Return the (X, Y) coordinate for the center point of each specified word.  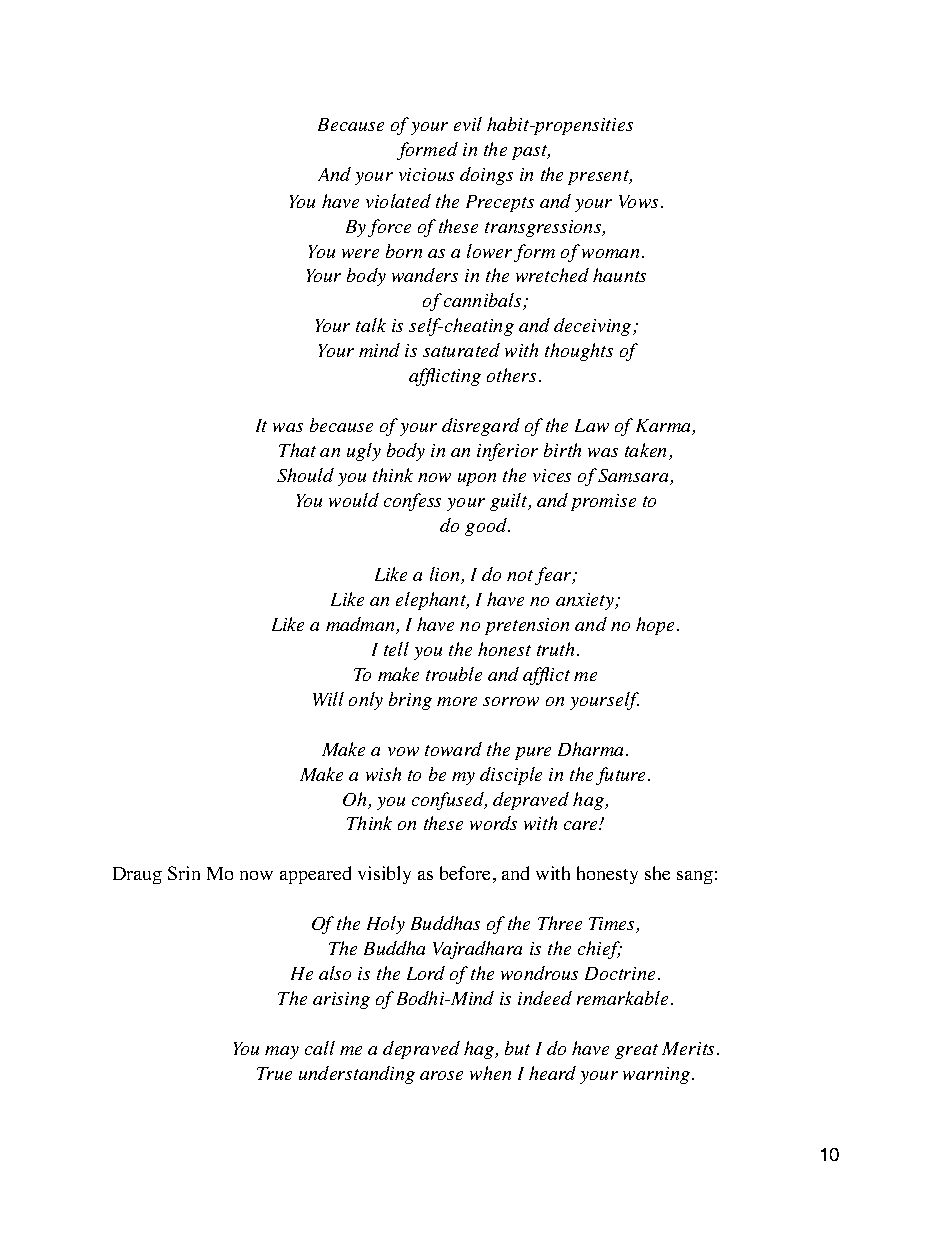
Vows (638, 201)
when (490, 1073)
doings (486, 176)
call (320, 1048)
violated (398, 201)
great (636, 1051)
